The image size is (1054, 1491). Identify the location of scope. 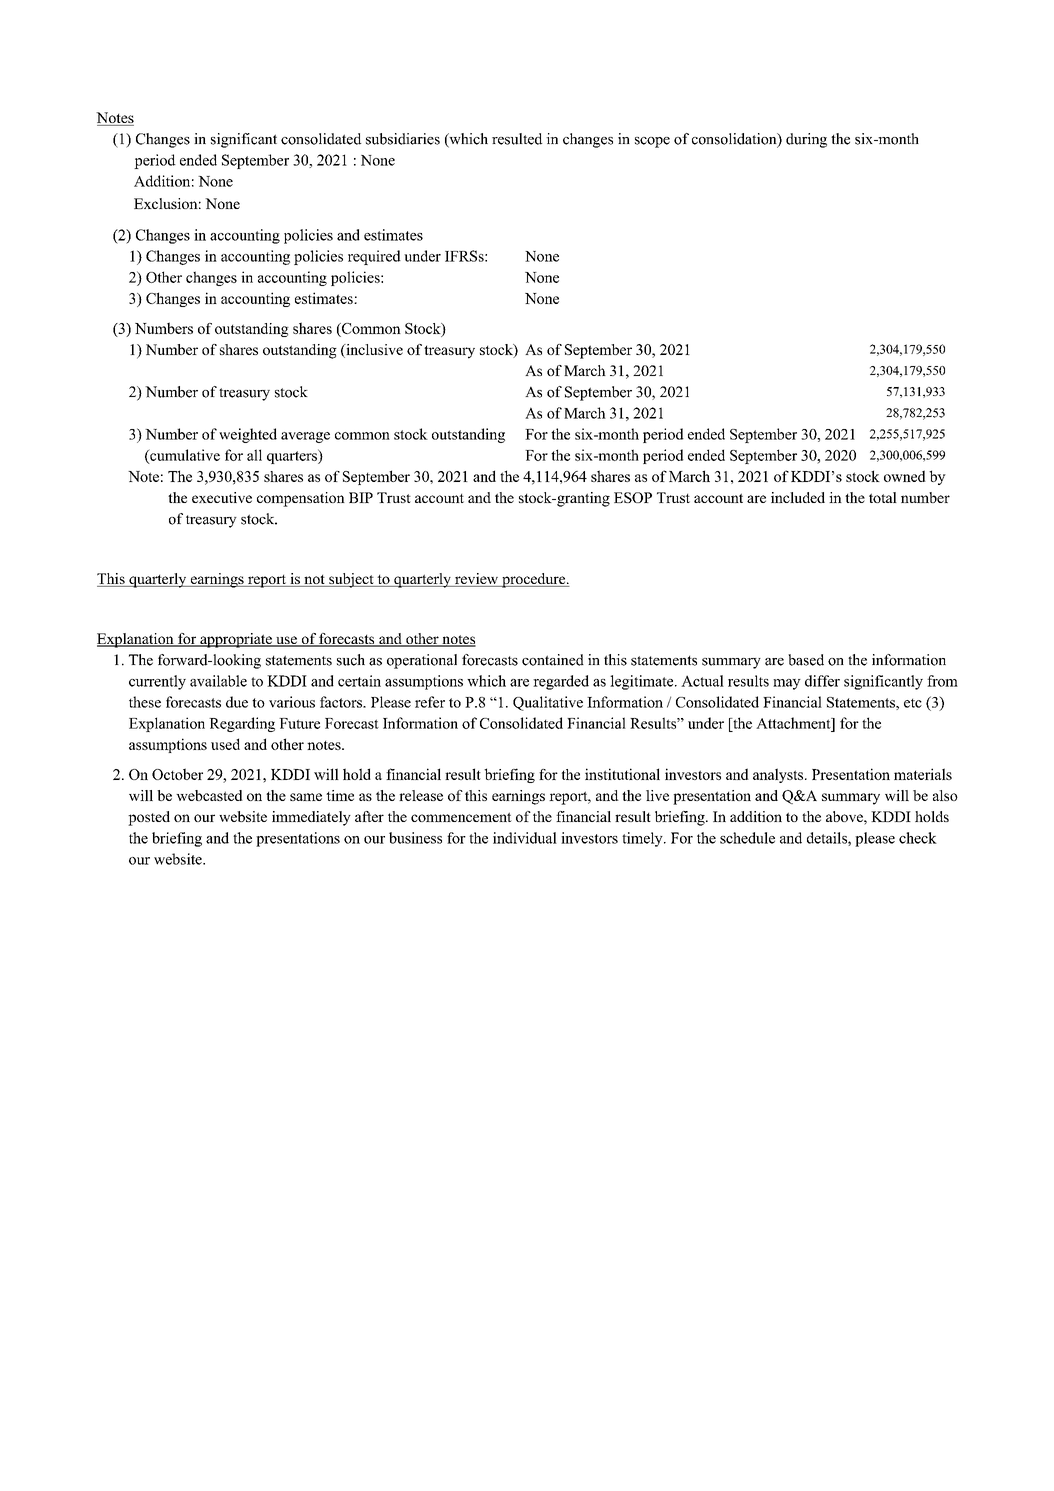
(652, 142).
